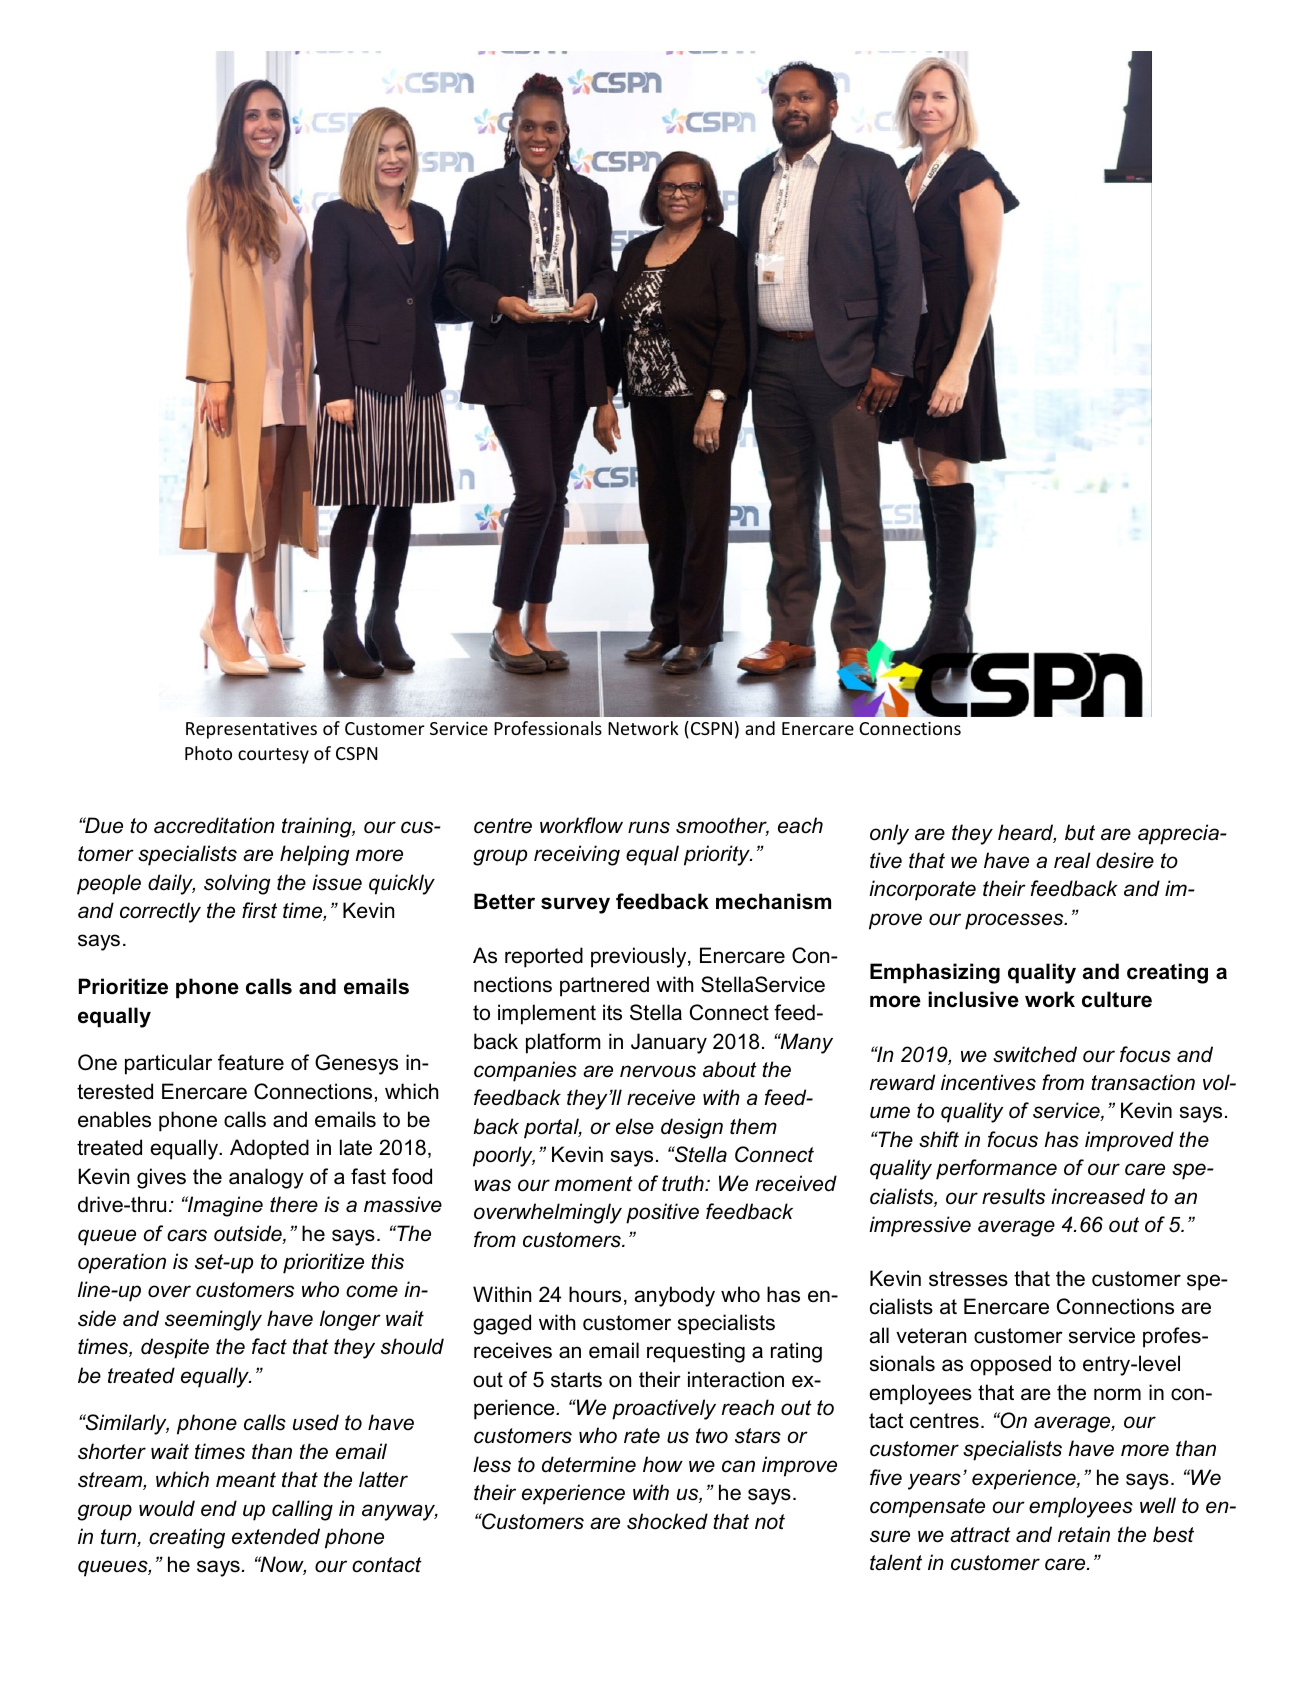 This screenshot has height=1700, width=1314. I want to click on survey, so click(575, 905).
